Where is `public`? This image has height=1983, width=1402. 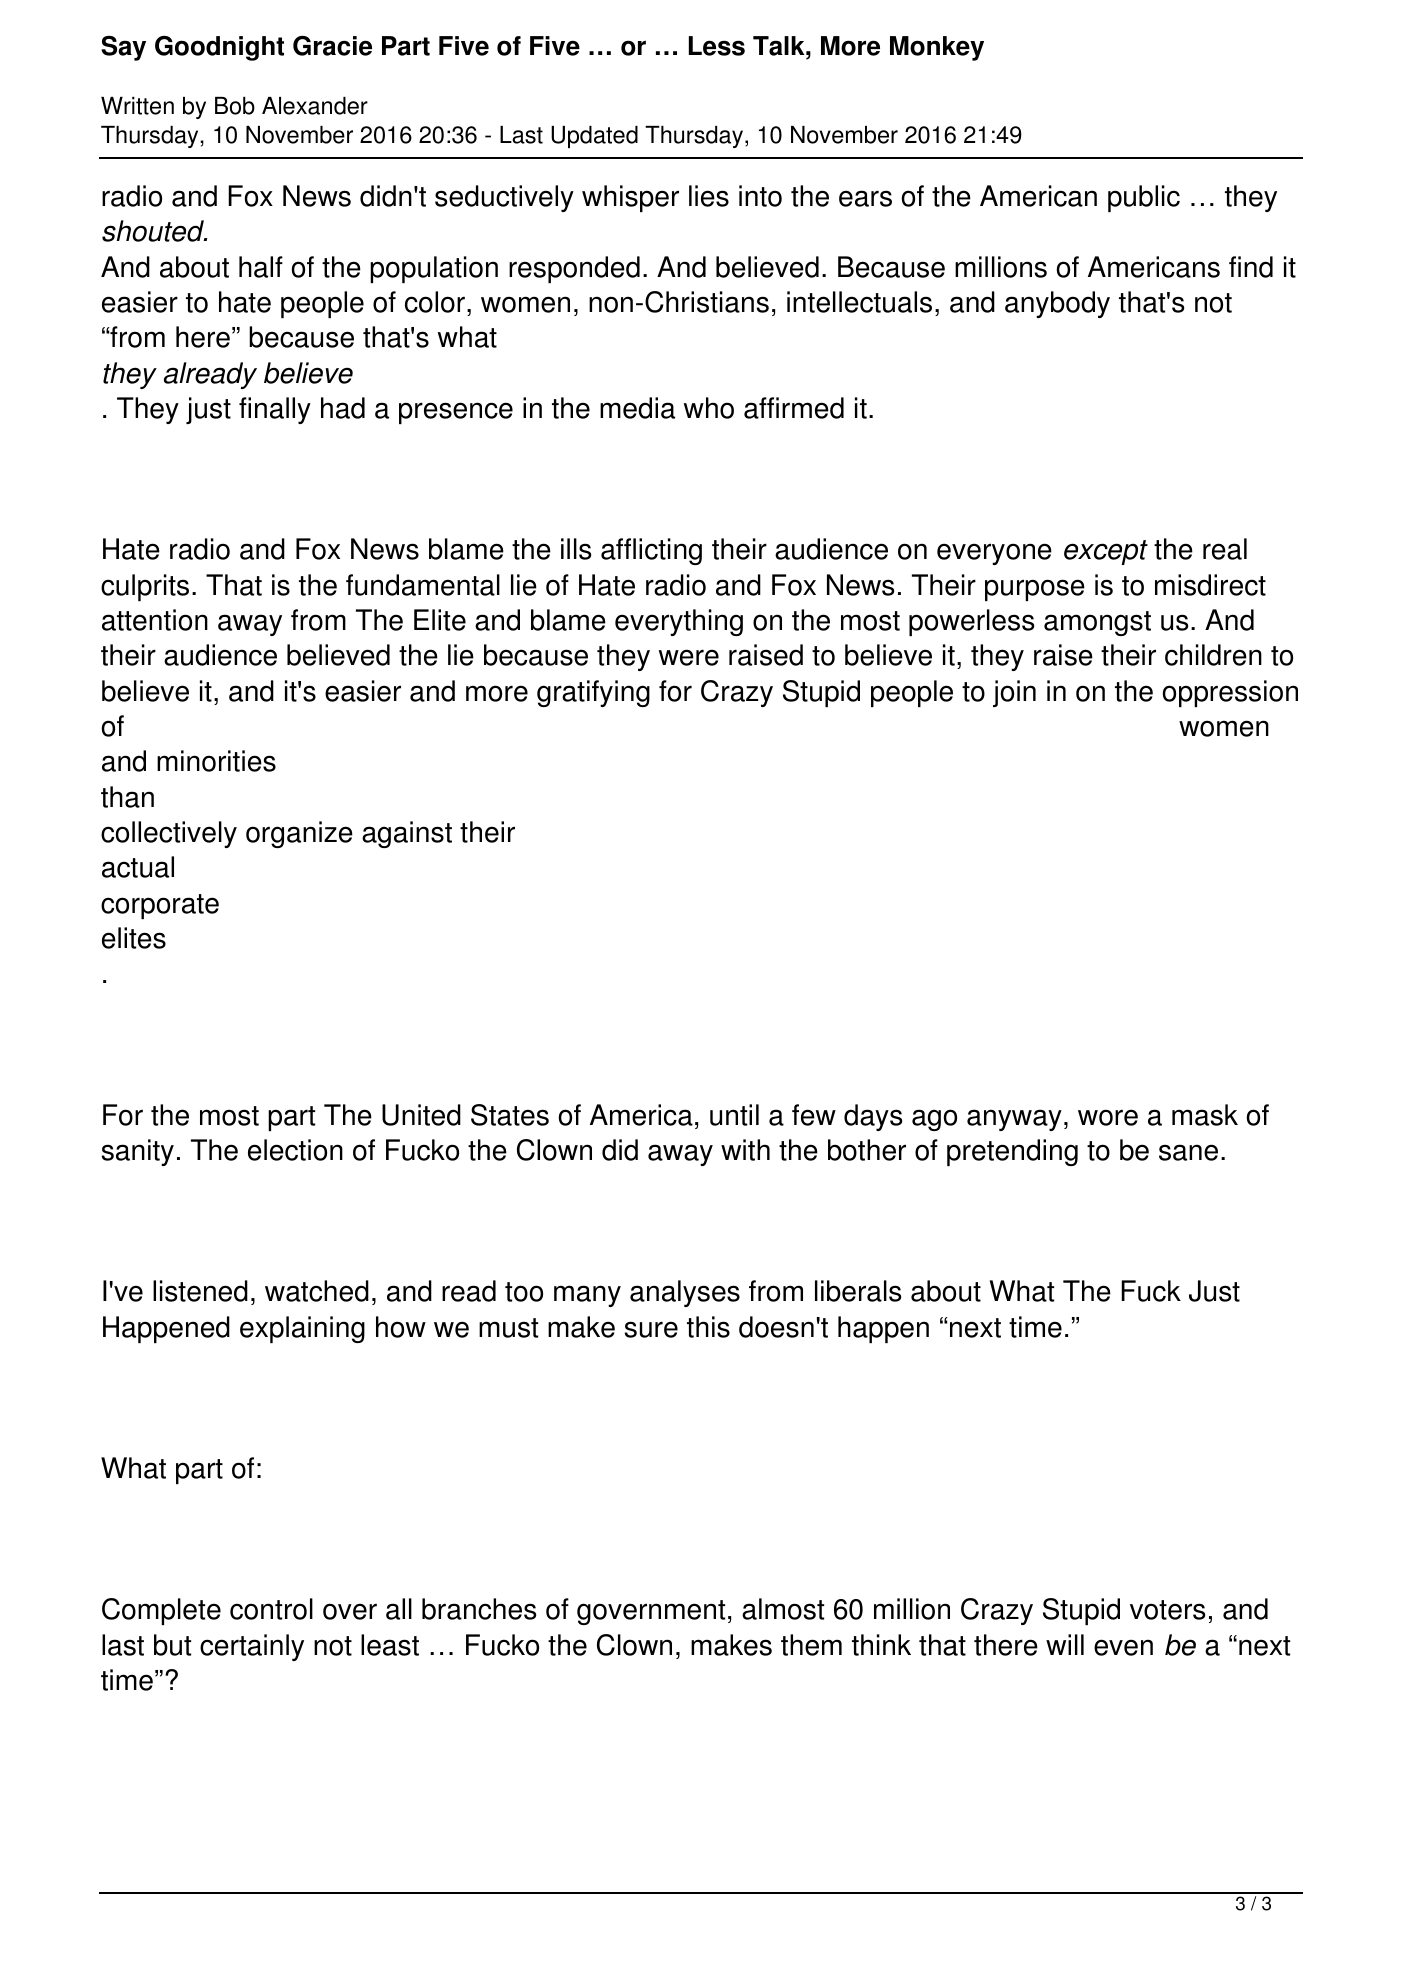
public is located at coordinates (1144, 198).
